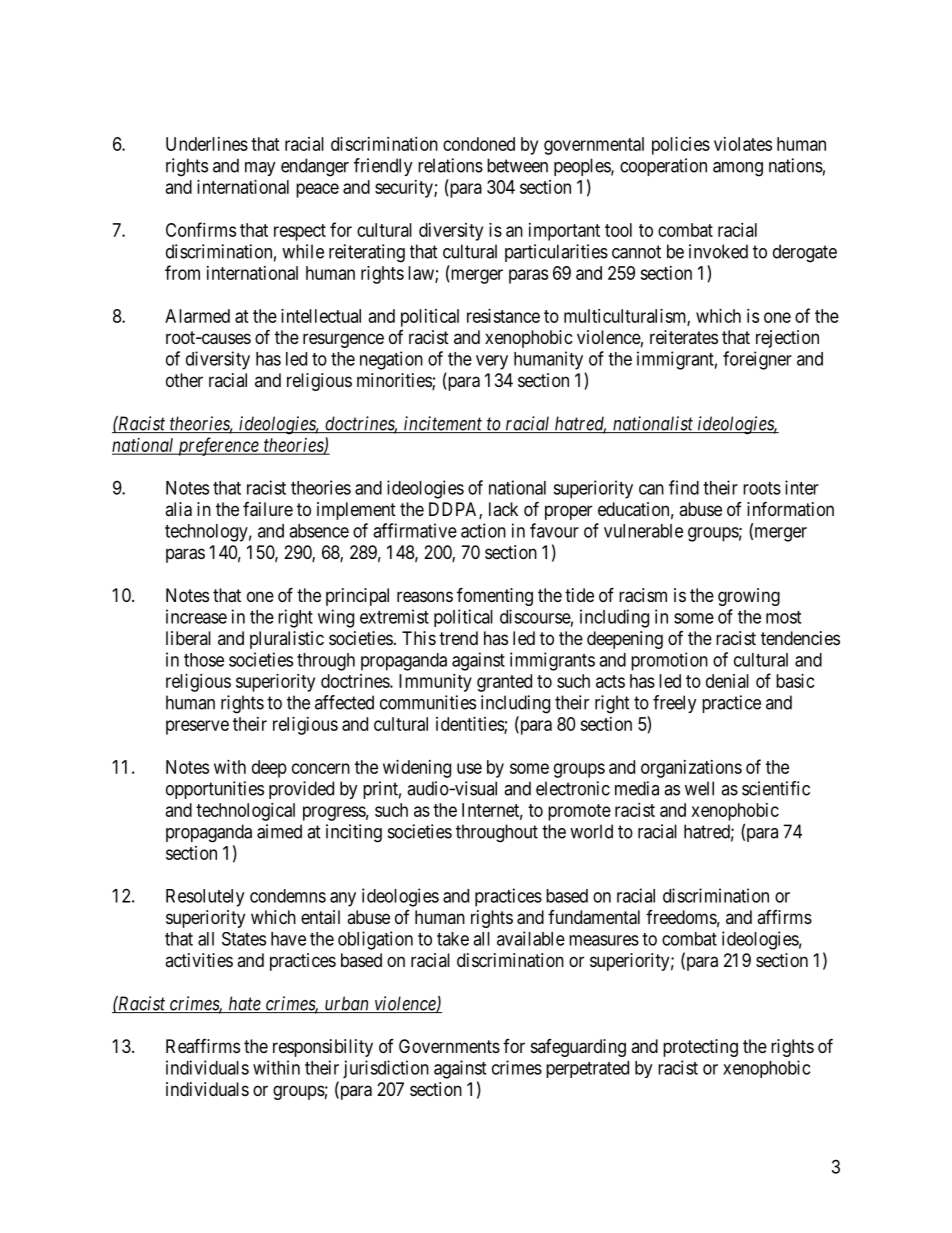 The width and height of the page is (952, 1233). What do you see at coordinates (184, 380) in the page?
I see `other` at bounding box center [184, 380].
